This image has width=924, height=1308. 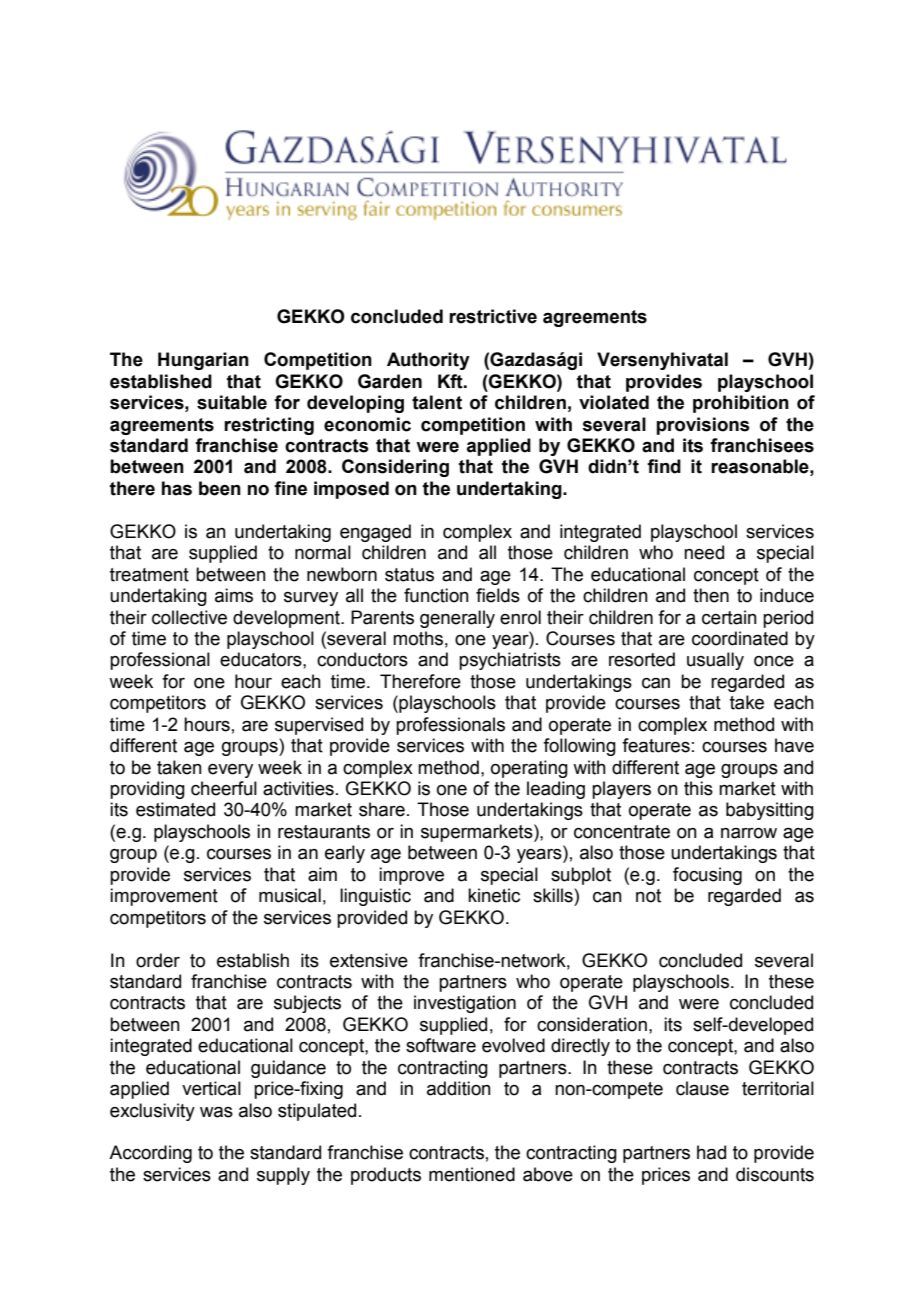 I want to click on Hungarian, so click(x=203, y=361).
